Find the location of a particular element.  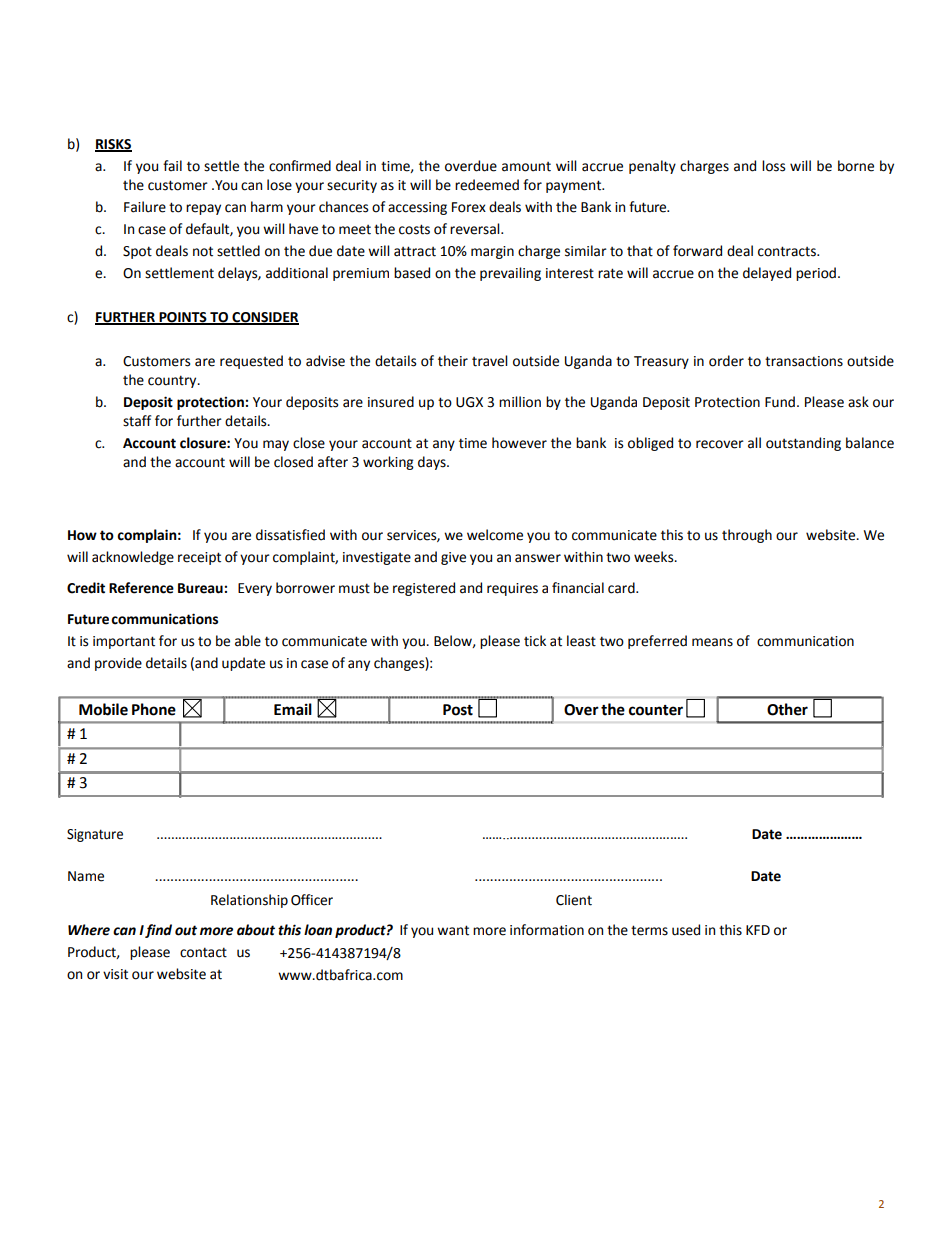

travel is located at coordinates (490, 361).
